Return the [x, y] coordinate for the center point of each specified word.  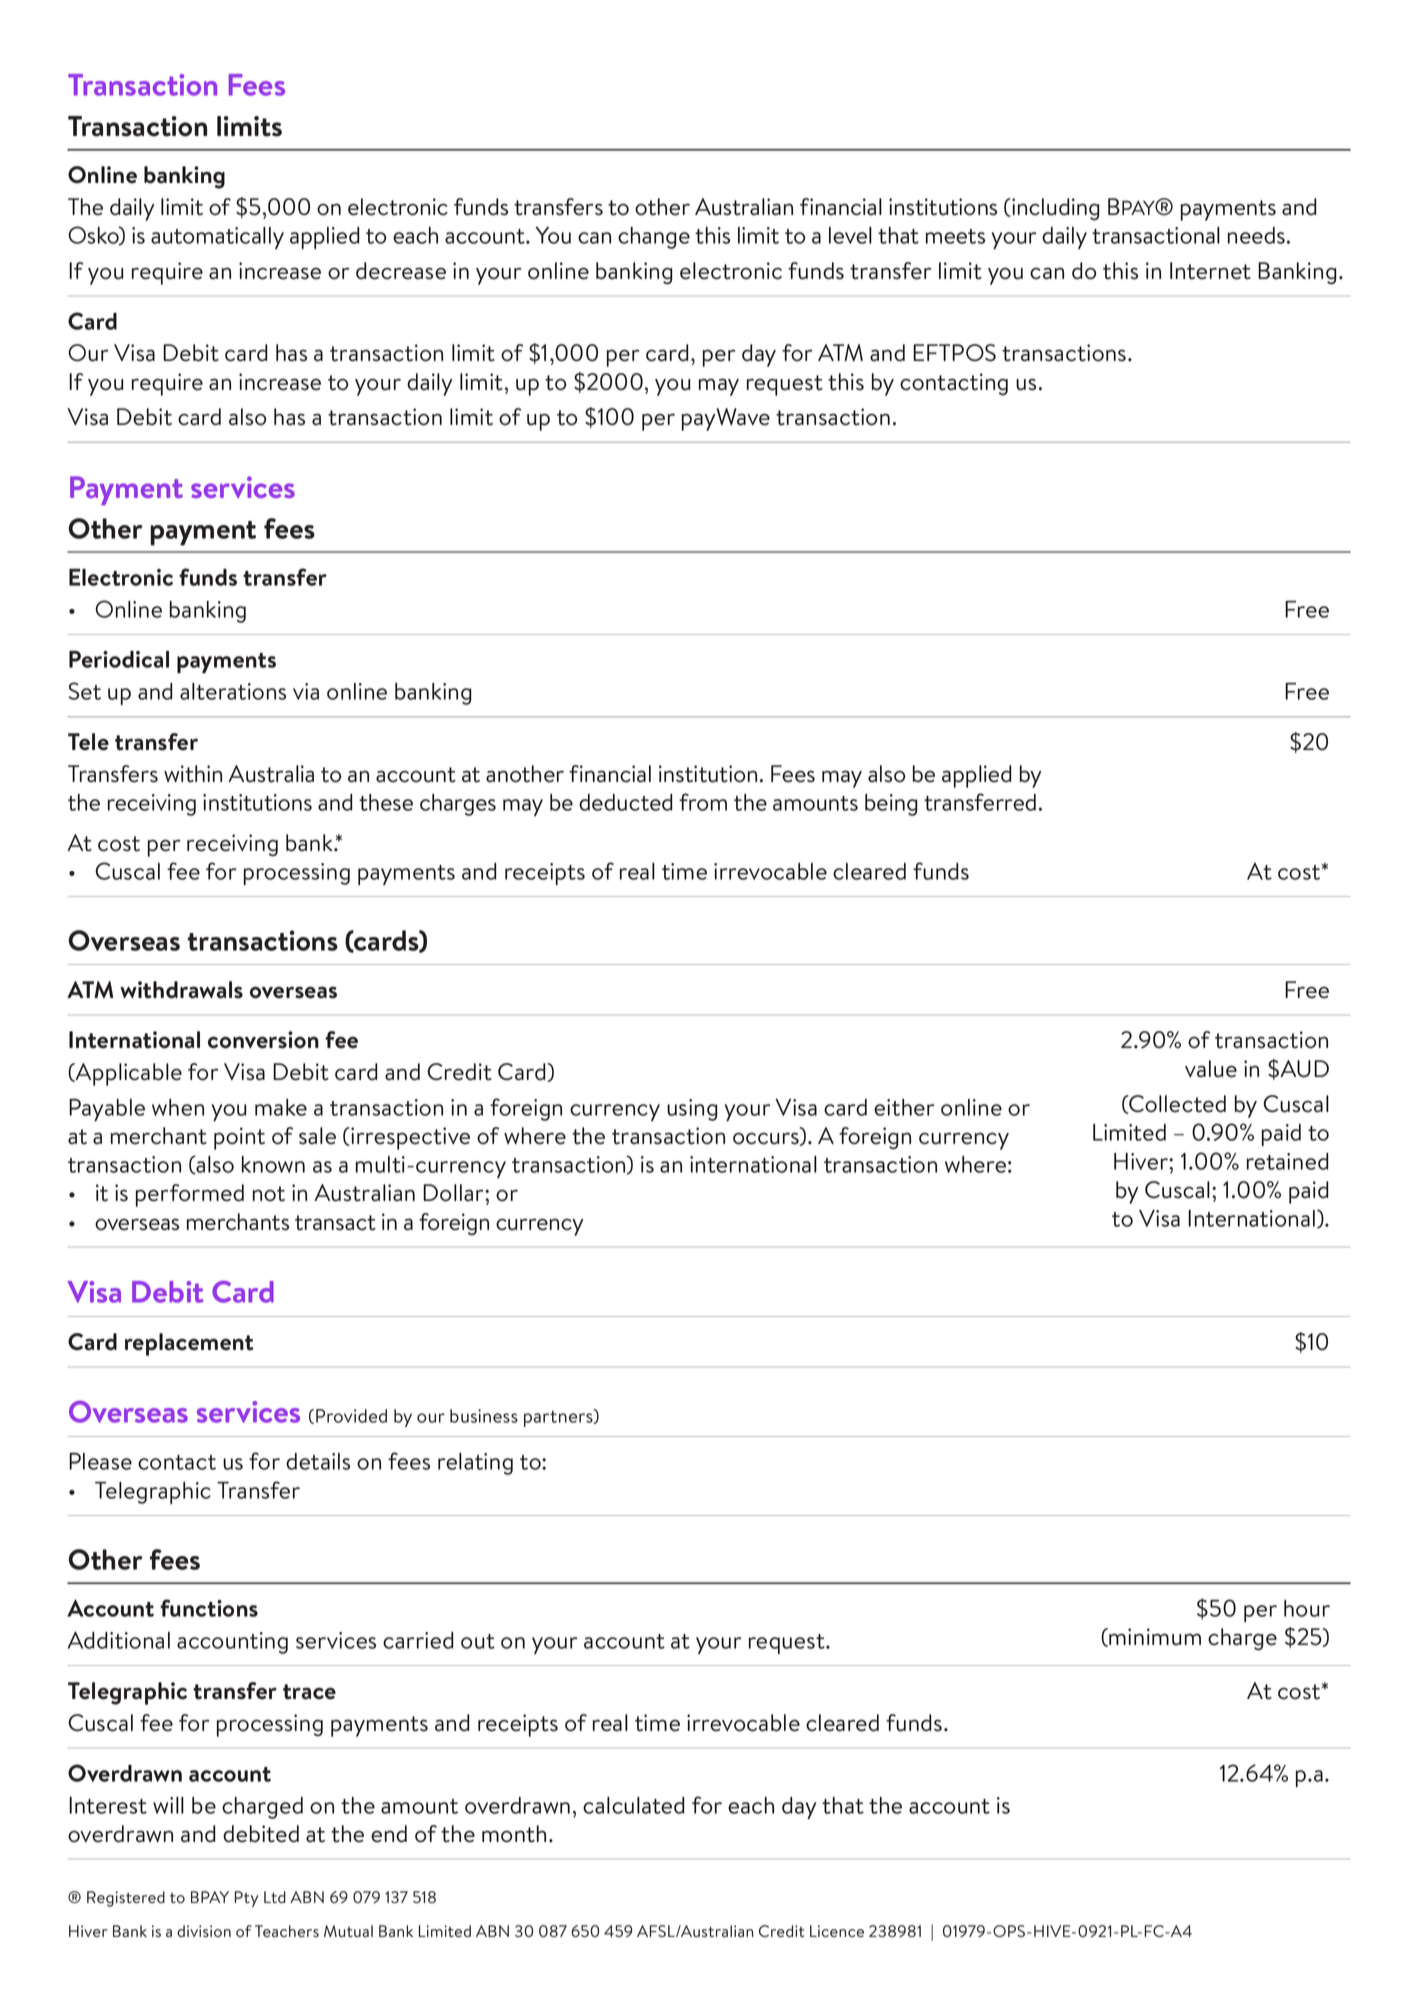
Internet [1210, 271]
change [654, 238]
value [1211, 1069]
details [318, 1461]
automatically [217, 238]
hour [1307, 1608]
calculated [633, 1805]
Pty [246, 1899]
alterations [233, 691]
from [703, 802]
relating [475, 1464]
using [692, 1110]
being [891, 805]
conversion [263, 1040]
